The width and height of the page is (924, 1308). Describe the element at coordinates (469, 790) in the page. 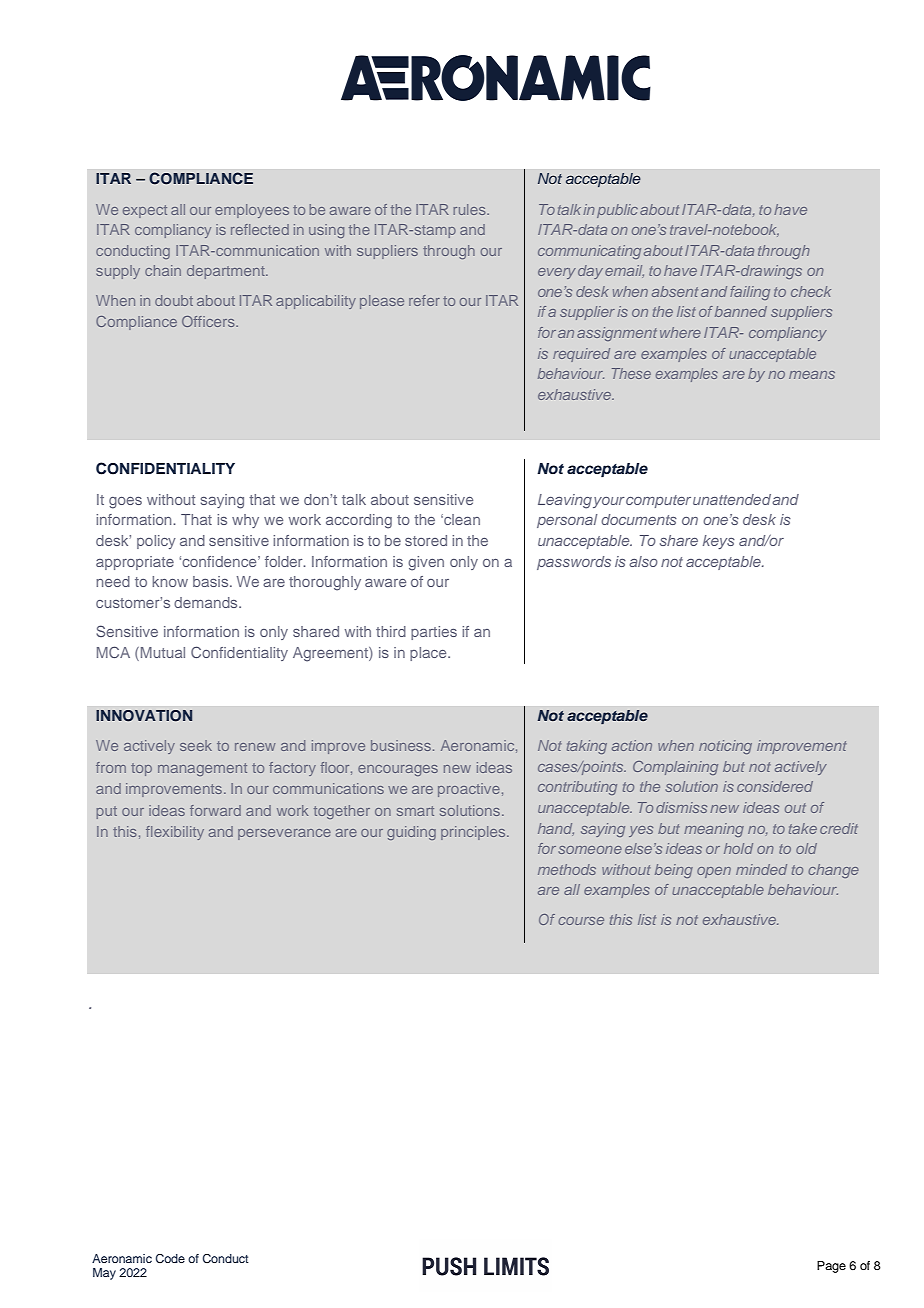

I see `proactive` at that location.
